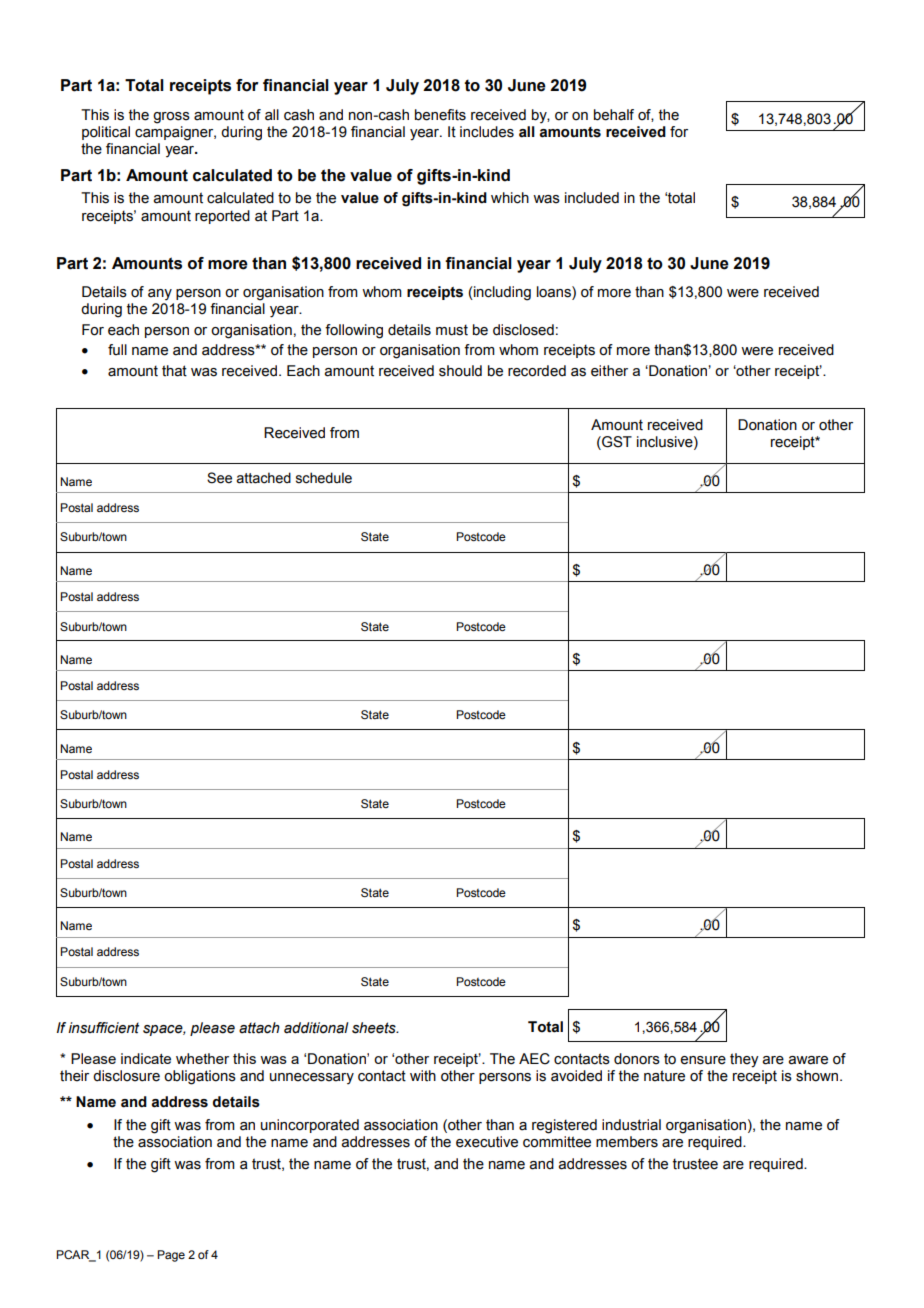 The image size is (924, 1308). I want to click on gross, so click(171, 118).
